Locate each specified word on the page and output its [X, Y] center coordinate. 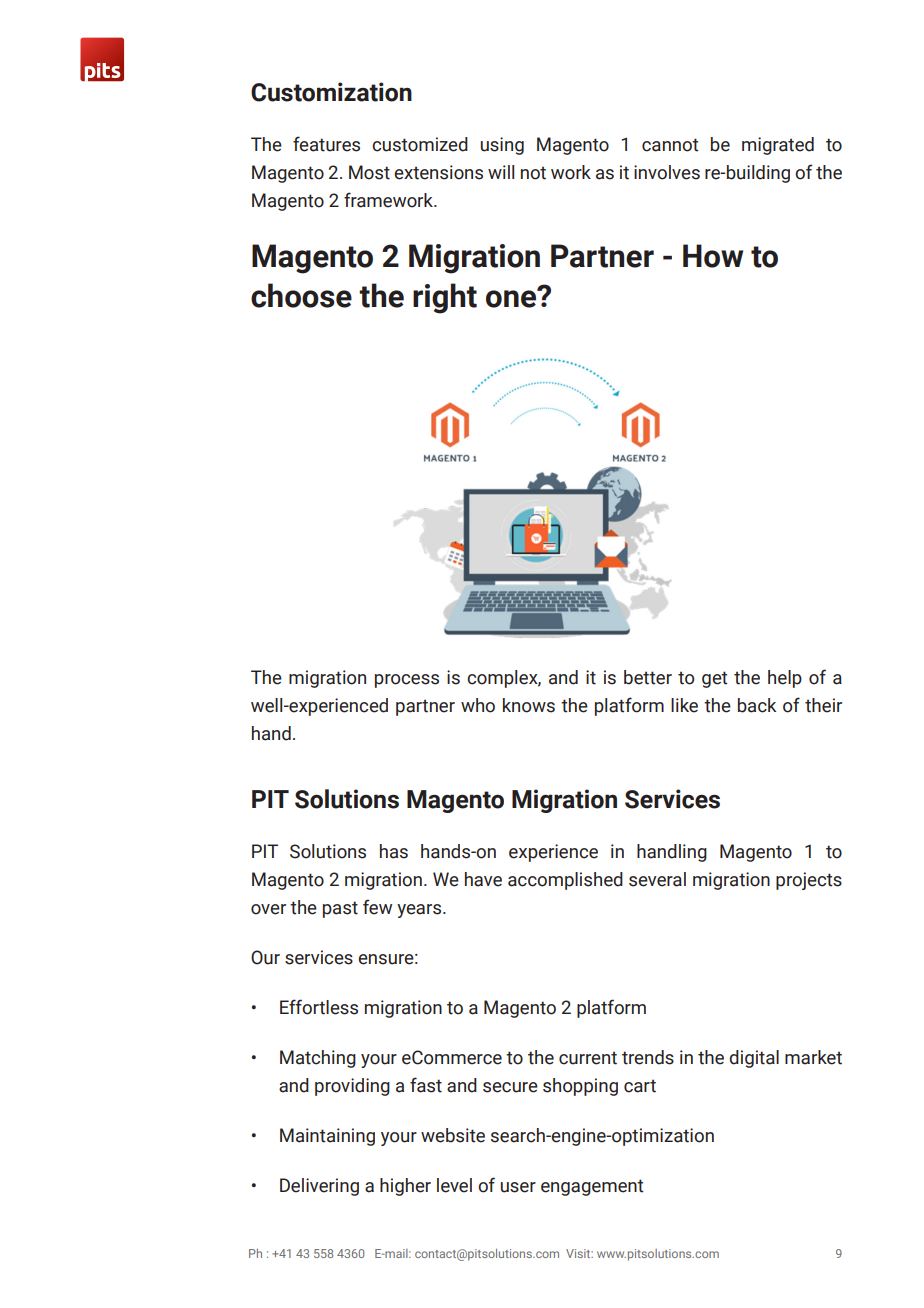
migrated [778, 146]
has [394, 851]
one [512, 298]
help [785, 679]
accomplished [565, 881]
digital [754, 1059]
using [502, 146]
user [518, 1187]
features [326, 144]
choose [301, 295]
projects [809, 881]
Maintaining [327, 1137]
